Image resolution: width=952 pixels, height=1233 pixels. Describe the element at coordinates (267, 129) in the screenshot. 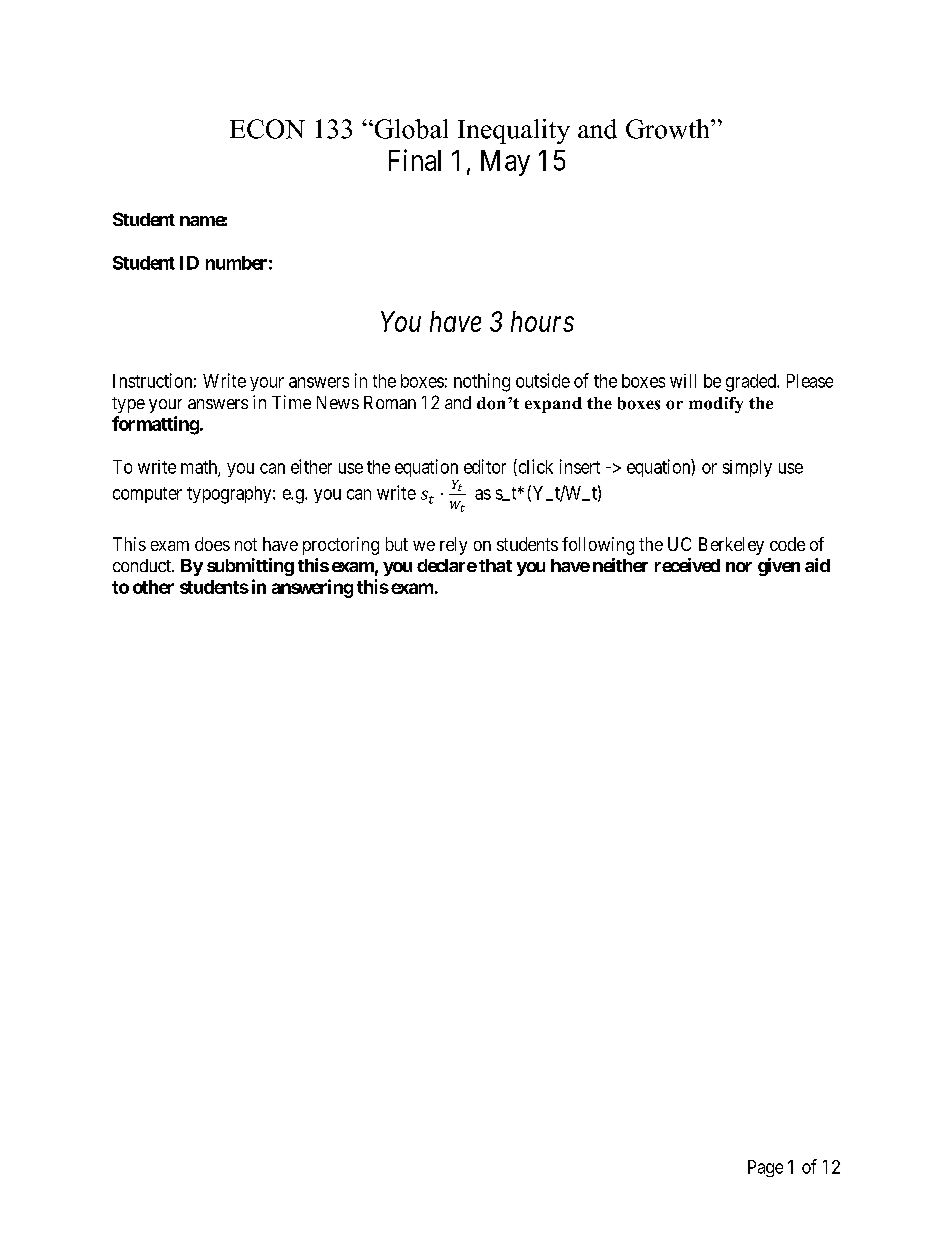

I see `ECON` at that location.
